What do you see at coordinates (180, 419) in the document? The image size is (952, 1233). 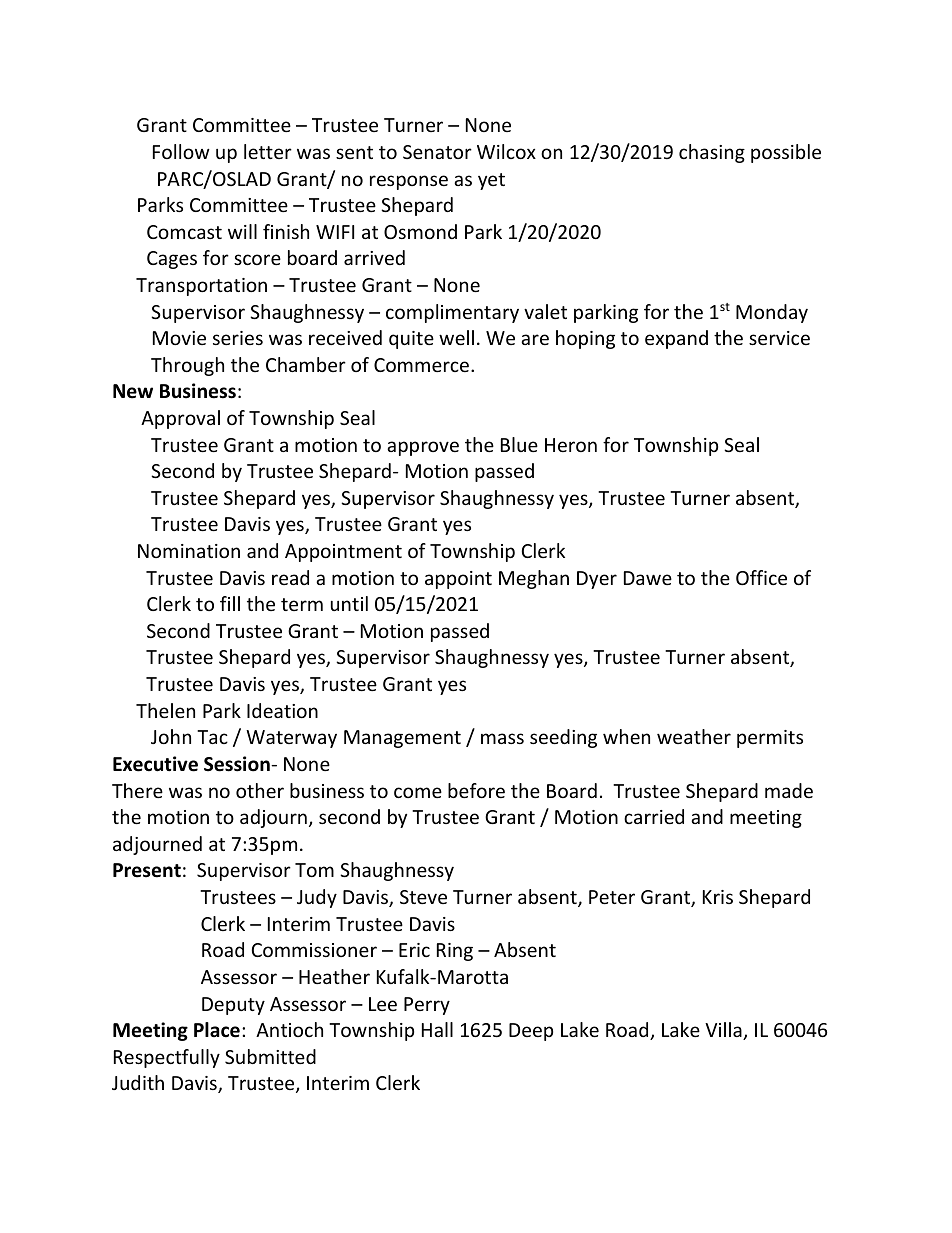 I see `Approval` at bounding box center [180, 419].
